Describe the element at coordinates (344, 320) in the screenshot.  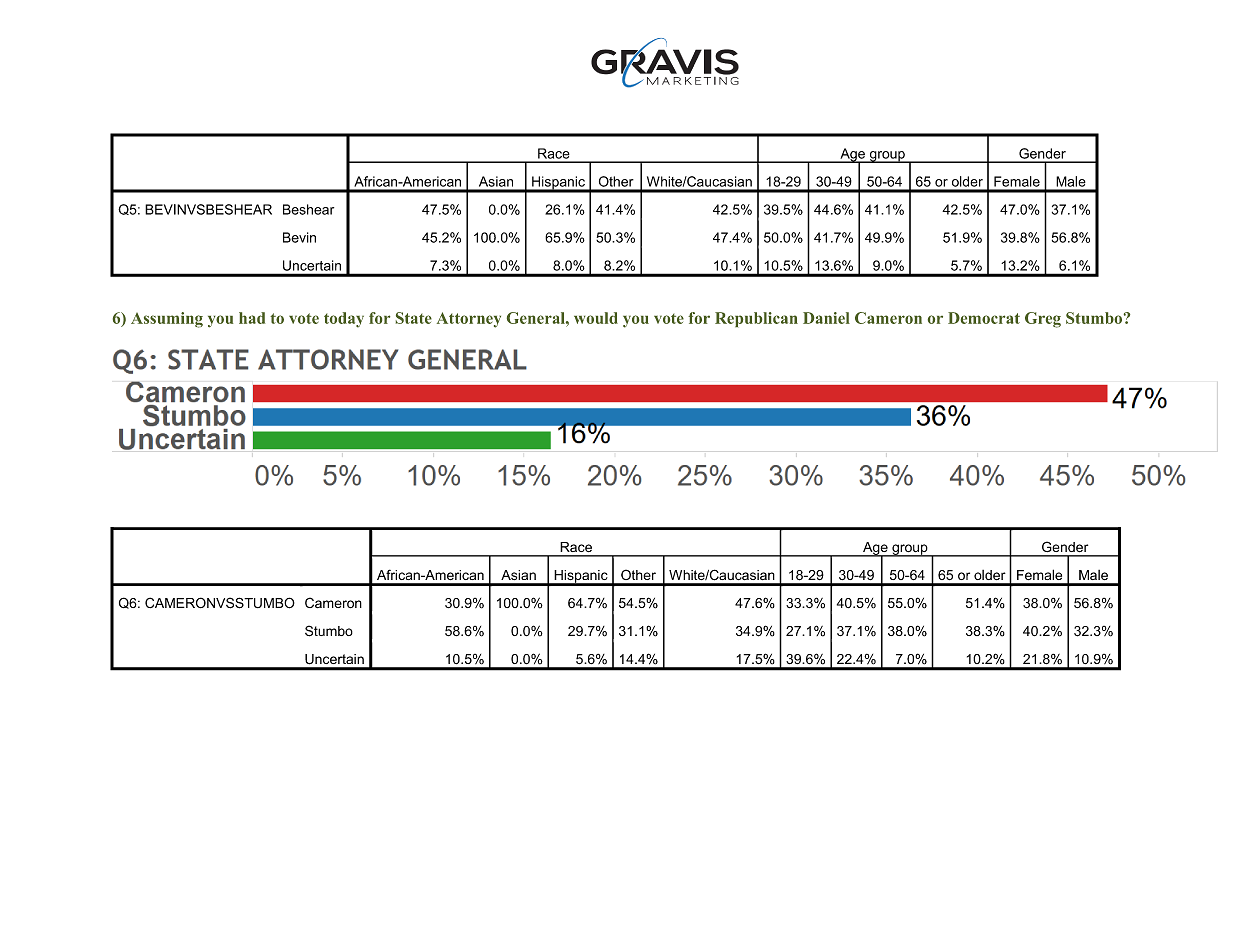
I see `today` at that location.
